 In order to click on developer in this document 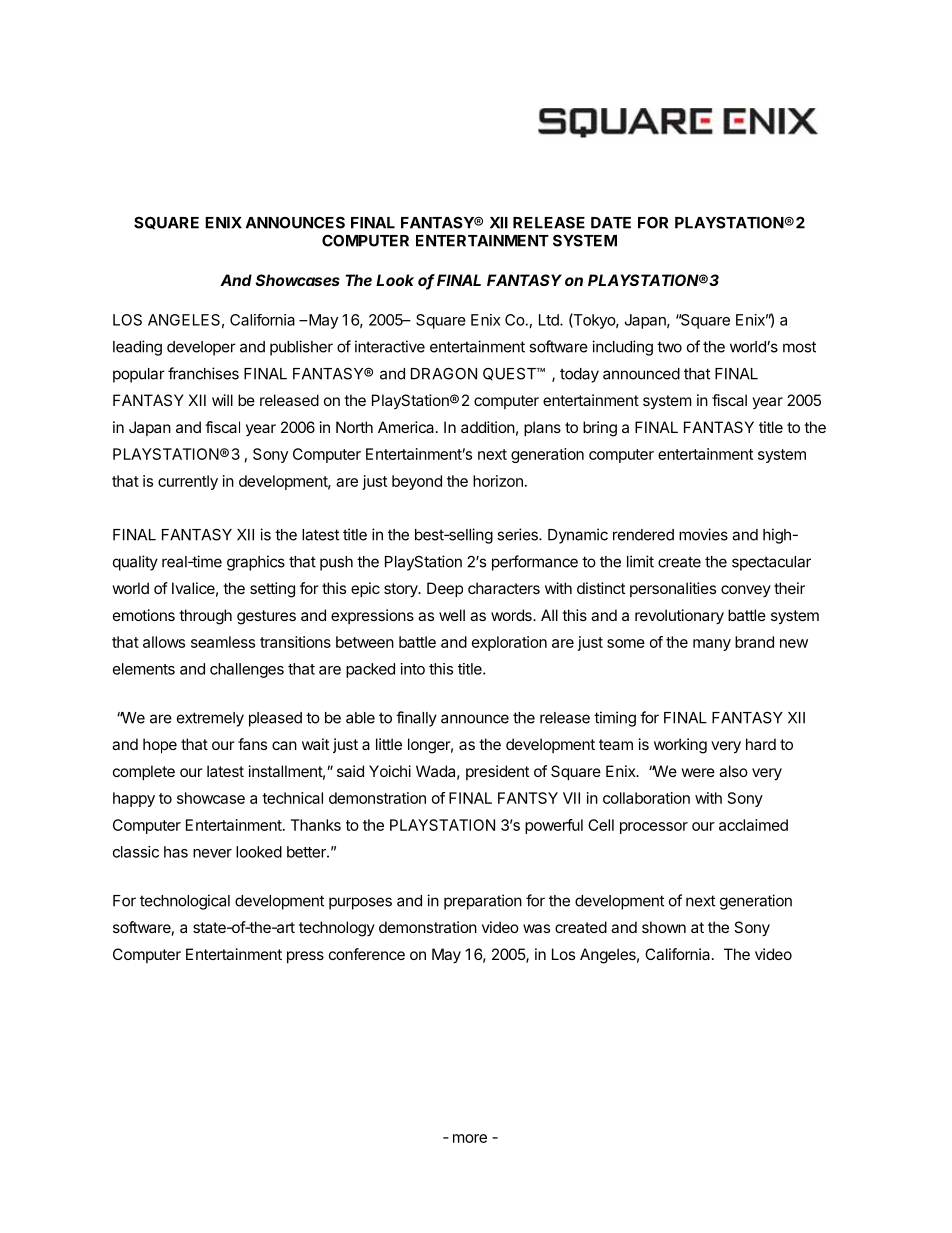, I will do `click(201, 348)`.
